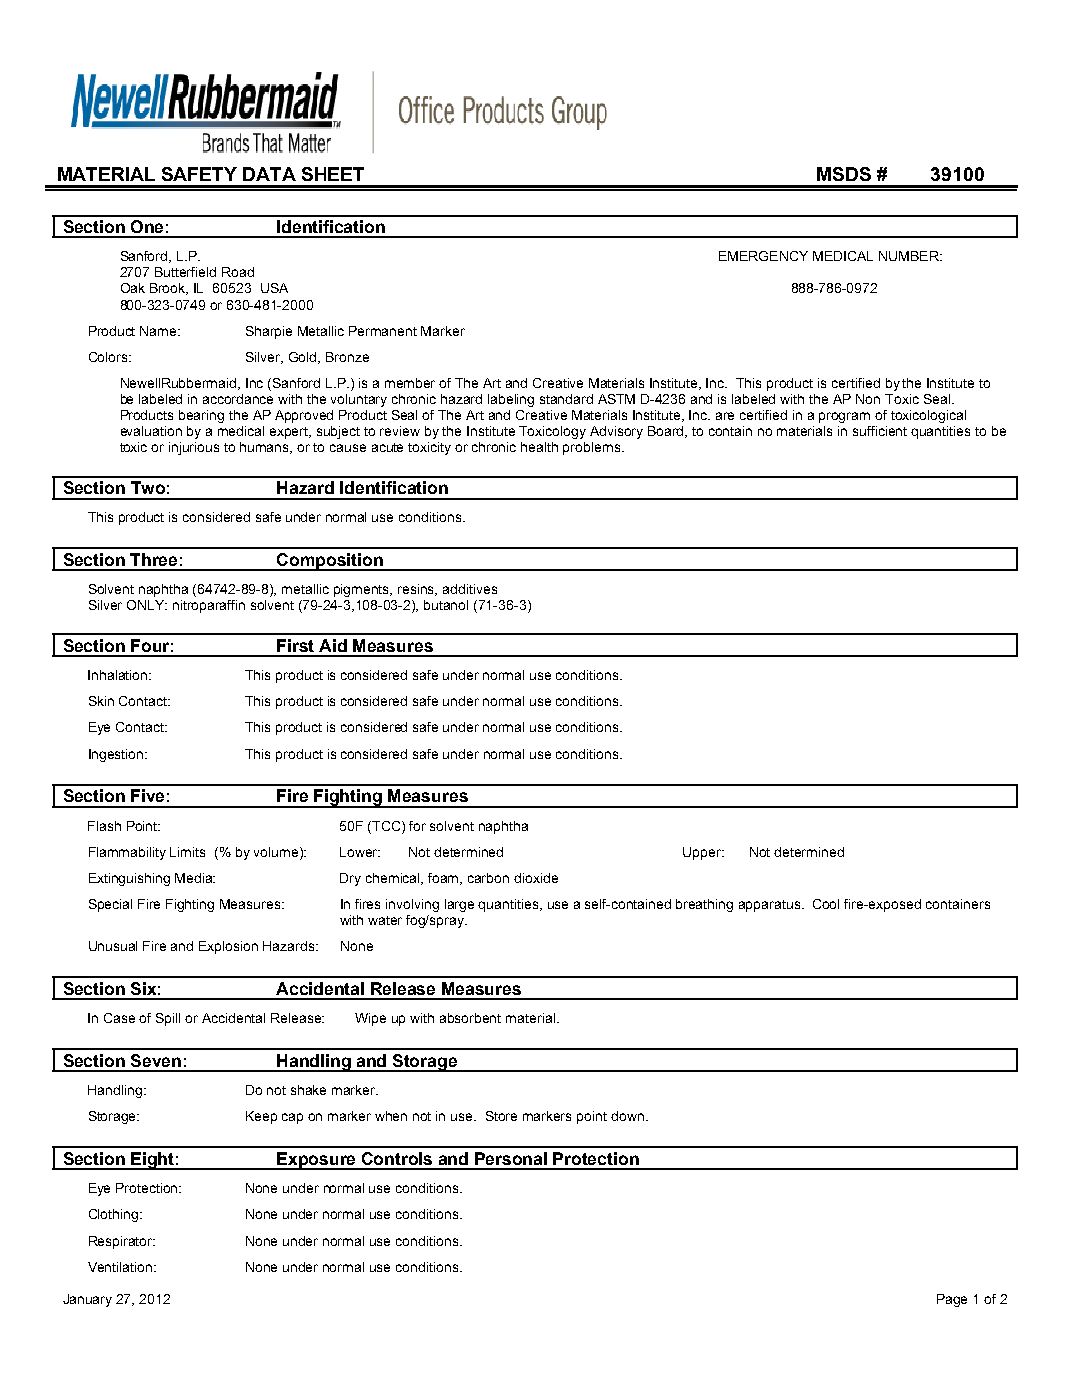 Image resolution: width=1071 pixels, height=1386 pixels. Describe the element at coordinates (880, 431) in the screenshot. I see `sufficient` at that location.
